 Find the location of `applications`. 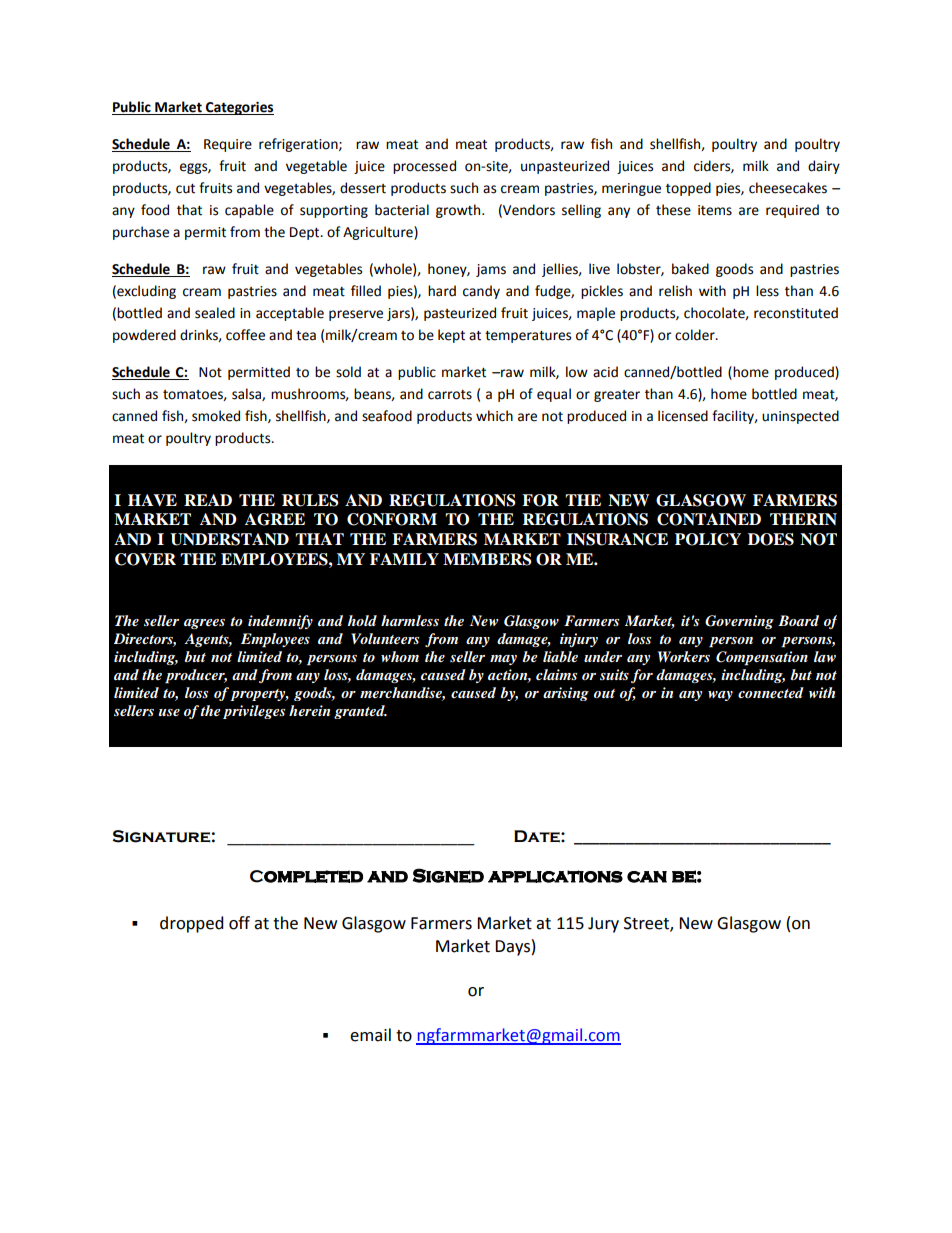

applications is located at coordinates (555, 876).
